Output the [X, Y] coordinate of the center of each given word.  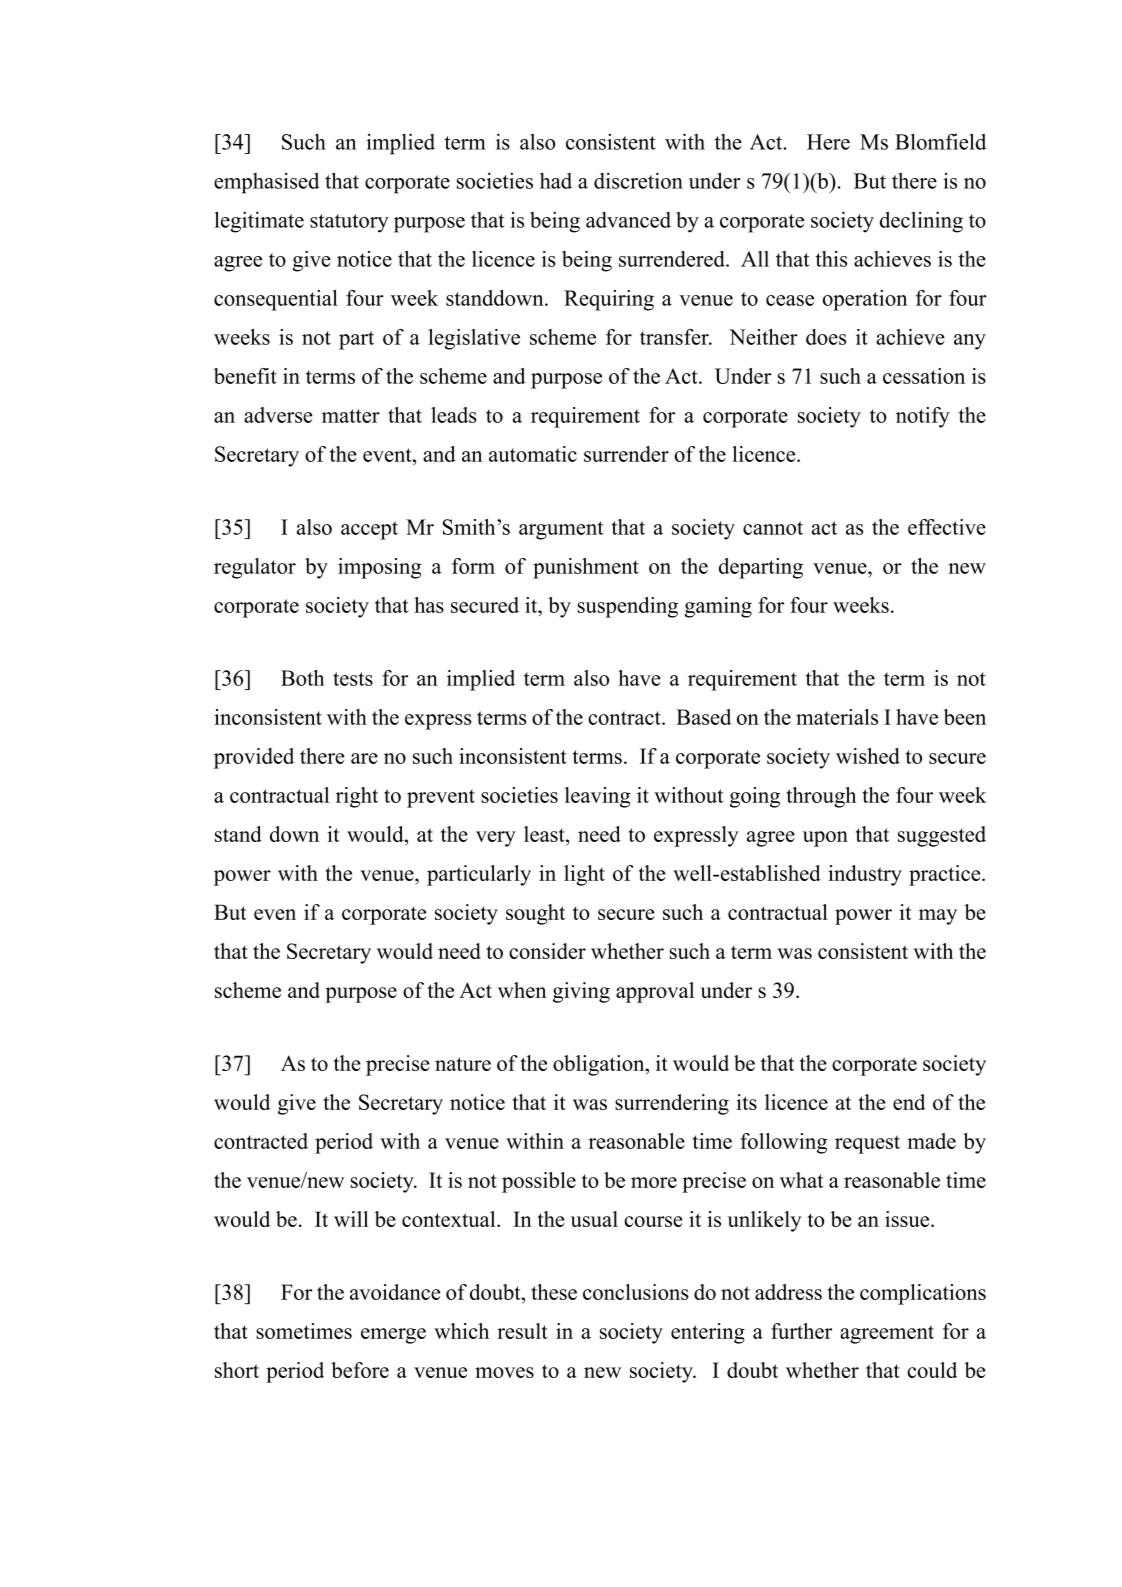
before [360, 1370]
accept [369, 530]
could [932, 1370]
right [357, 797]
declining [921, 222]
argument [561, 530]
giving [581, 992]
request [867, 1144]
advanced [628, 220]
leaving [597, 797]
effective [947, 527]
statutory [349, 223]
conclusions [636, 1292]
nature [463, 1064]
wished [868, 756]
